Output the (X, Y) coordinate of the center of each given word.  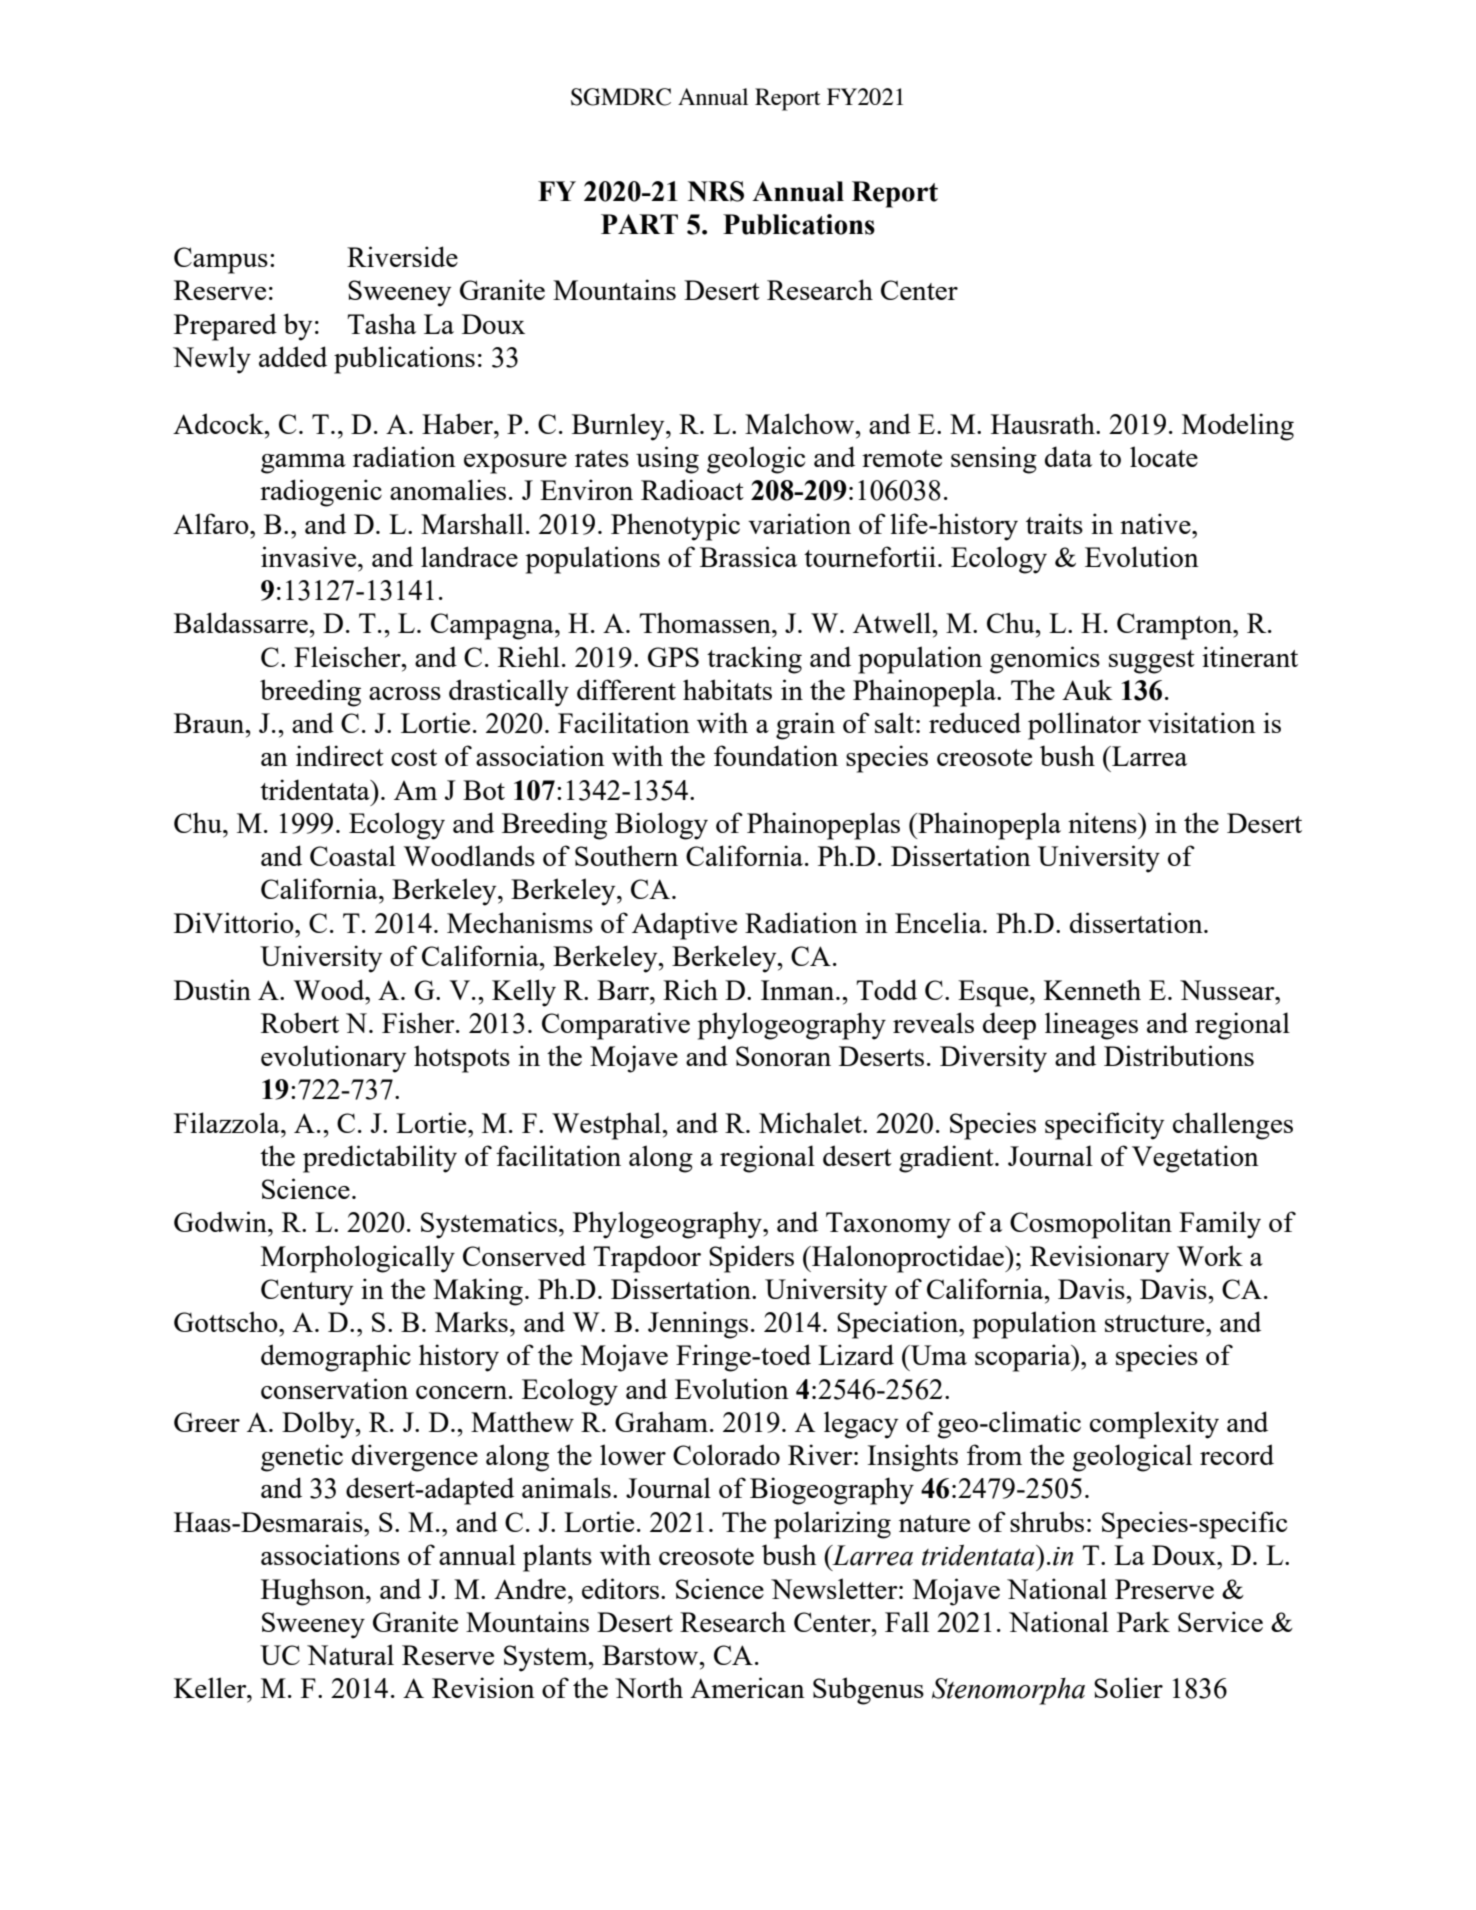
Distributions (1179, 1055)
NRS (716, 191)
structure (1156, 1323)
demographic (336, 1358)
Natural (350, 1654)
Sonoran (783, 1056)
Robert (300, 1022)
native (1156, 523)
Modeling (1238, 427)
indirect (340, 755)
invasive (310, 556)
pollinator (1084, 726)
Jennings (698, 1325)
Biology (661, 826)
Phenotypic (675, 527)
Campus (221, 260)
